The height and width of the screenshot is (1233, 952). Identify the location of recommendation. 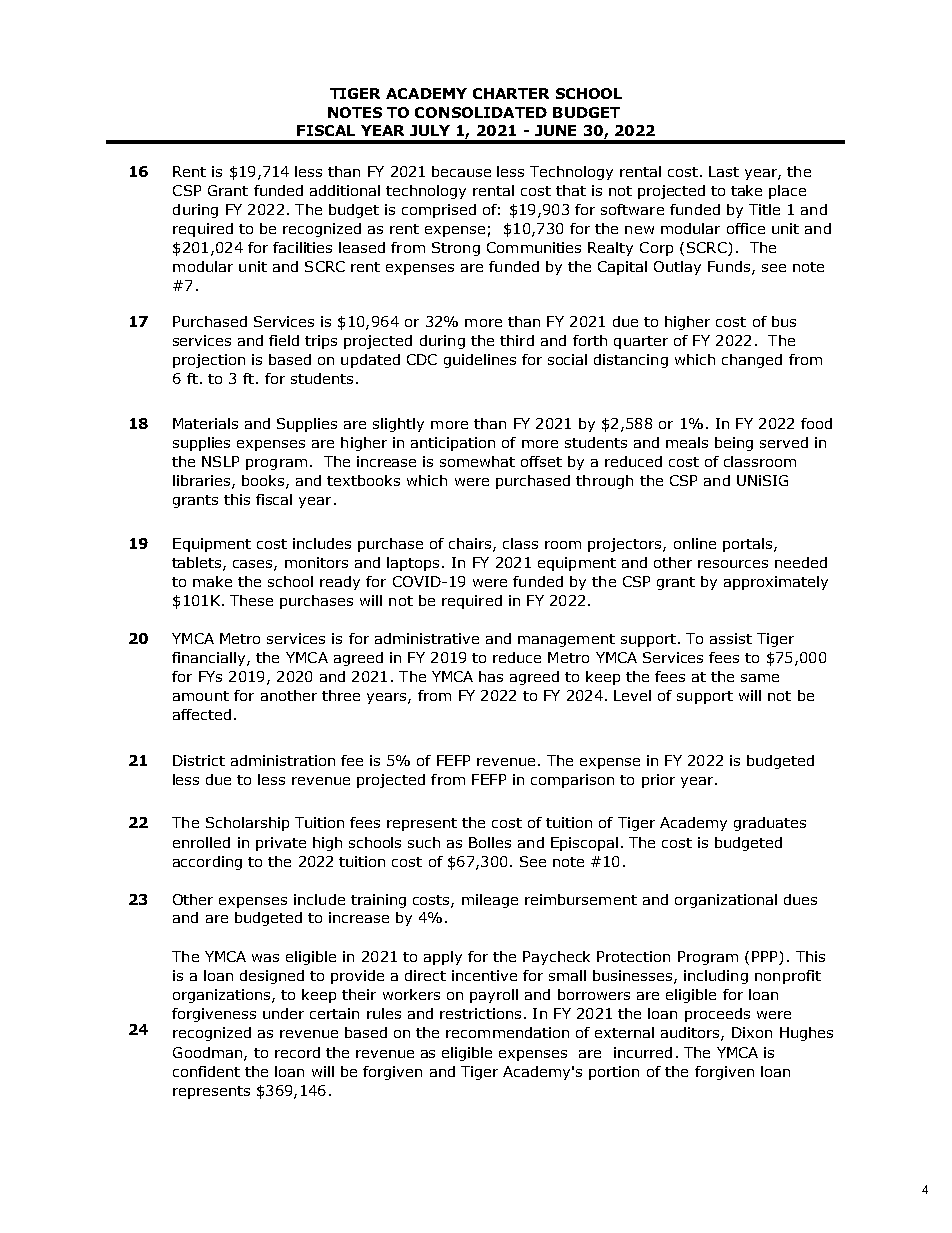
(507, 1032).
